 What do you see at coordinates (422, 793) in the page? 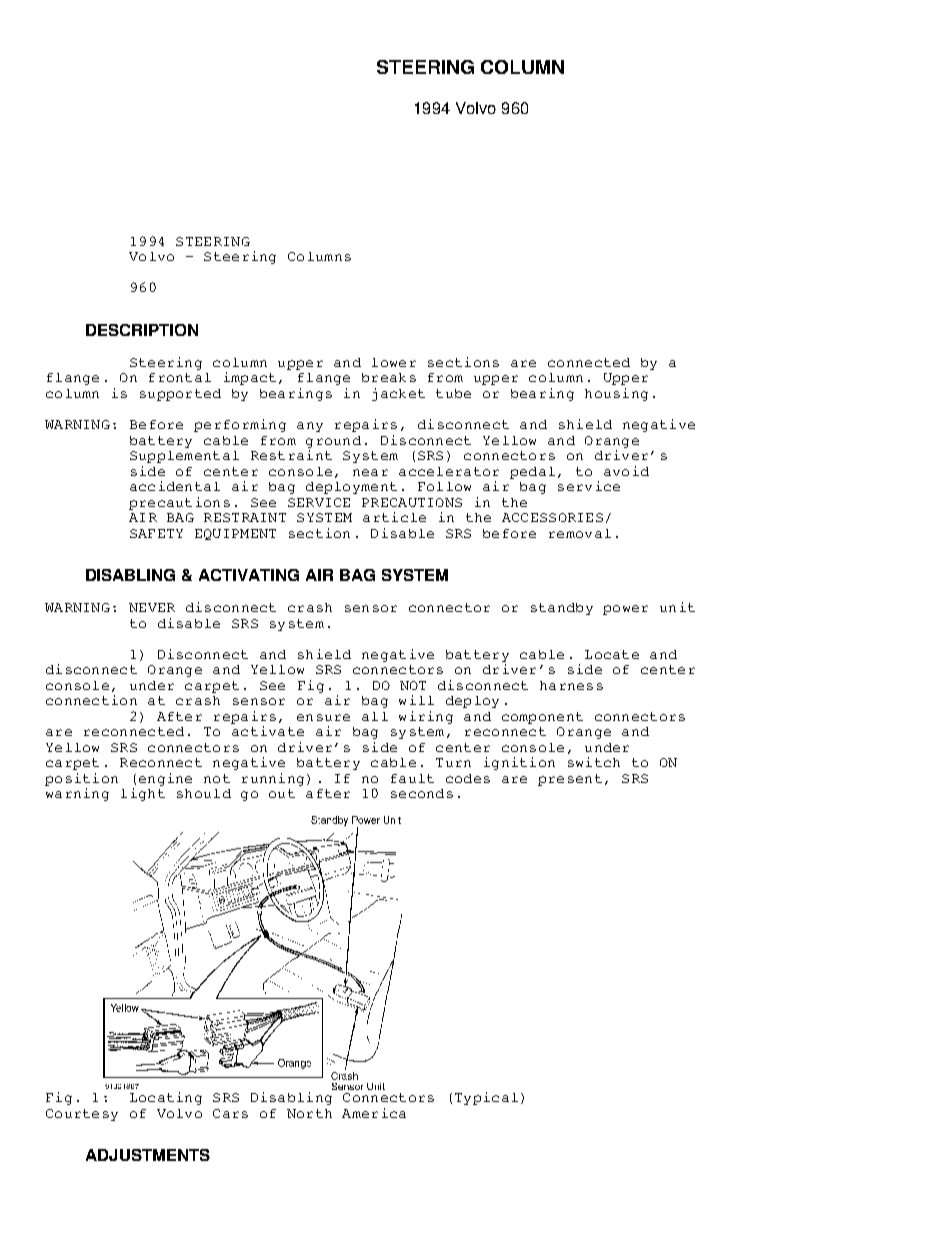
I see `seconds` at bounding box center [422, 793].
